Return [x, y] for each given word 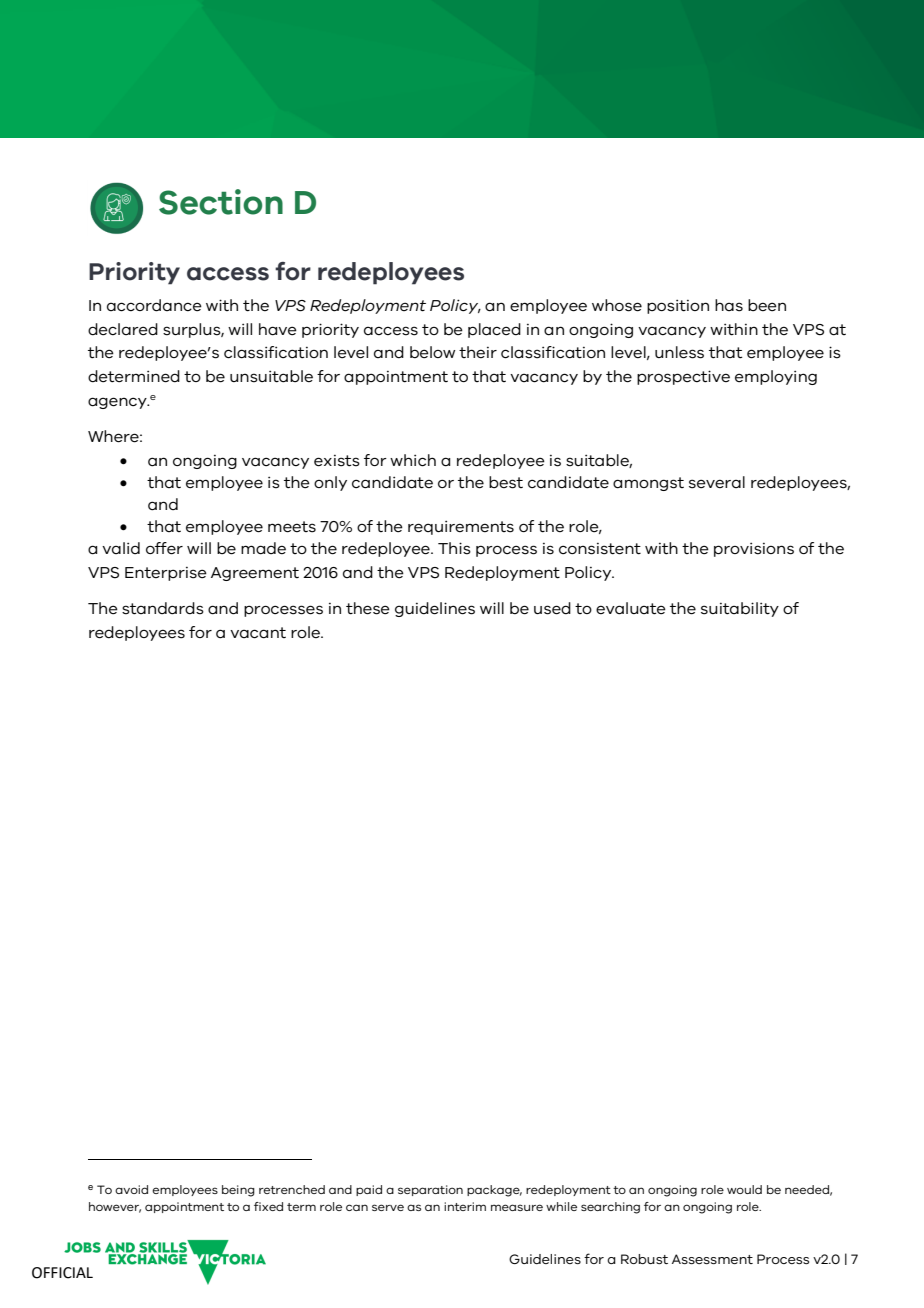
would [744, 1189]
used [552, 608]
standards [163, 608]
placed [494, 330]
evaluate [631, 608]
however [115, 1207]
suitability [740, 609]
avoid [131, 1189]
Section [221, 202]
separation [430, 1190]
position [678, 306]
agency [118, 403]
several [717, 482]
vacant [258, 633]
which [413, 460]
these [368, 608]
